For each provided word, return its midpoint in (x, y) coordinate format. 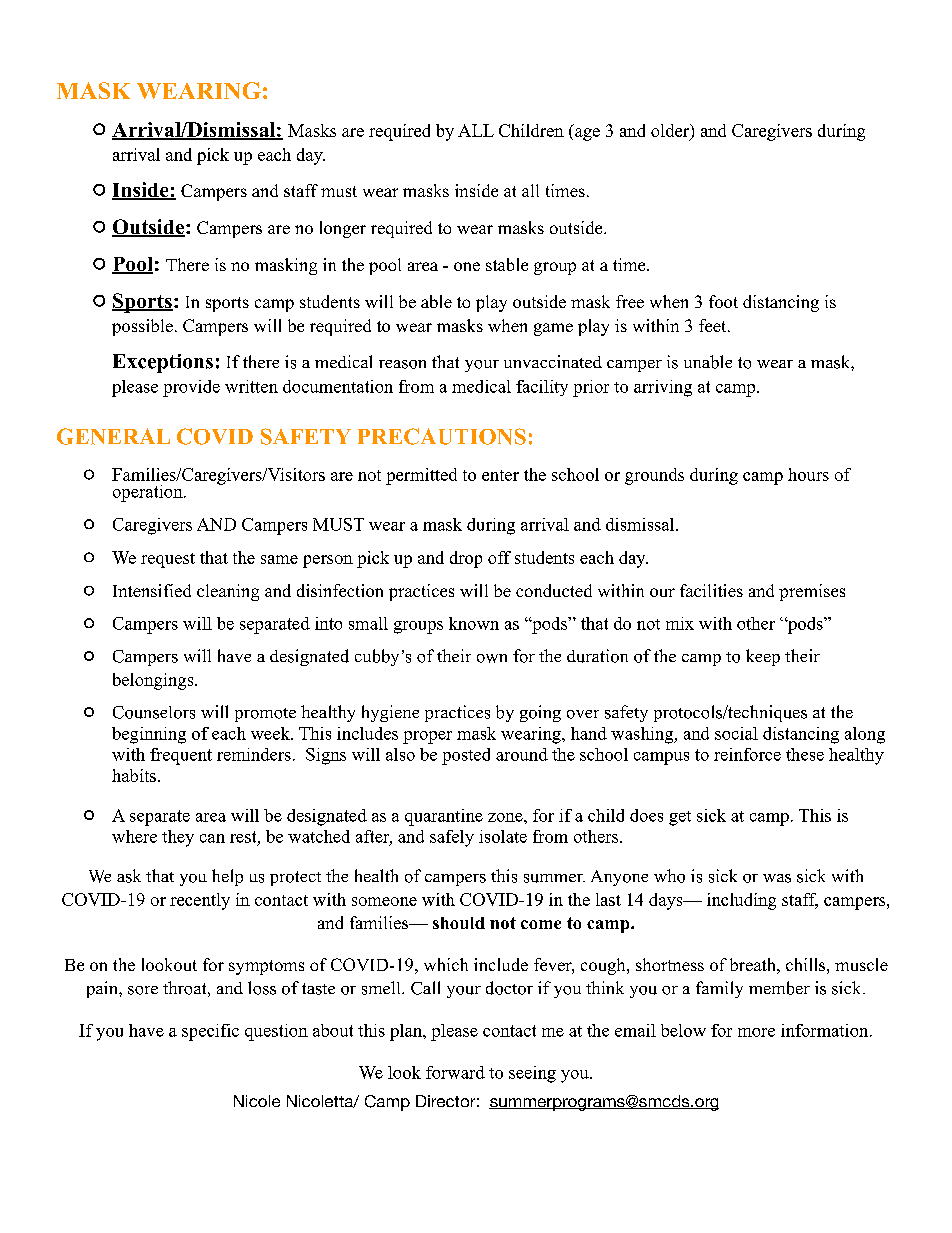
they (178, 838)
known (474, 623)
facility (542, 388)
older (671, 131)
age (587, 134)
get (680, 818)
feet (714, 325)
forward (455, 1072)
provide (191, 388)
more (756, 1032)
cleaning (228, 592)
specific (210, 1032)
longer (343, 229)
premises (812, 592)
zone (506, 817)
